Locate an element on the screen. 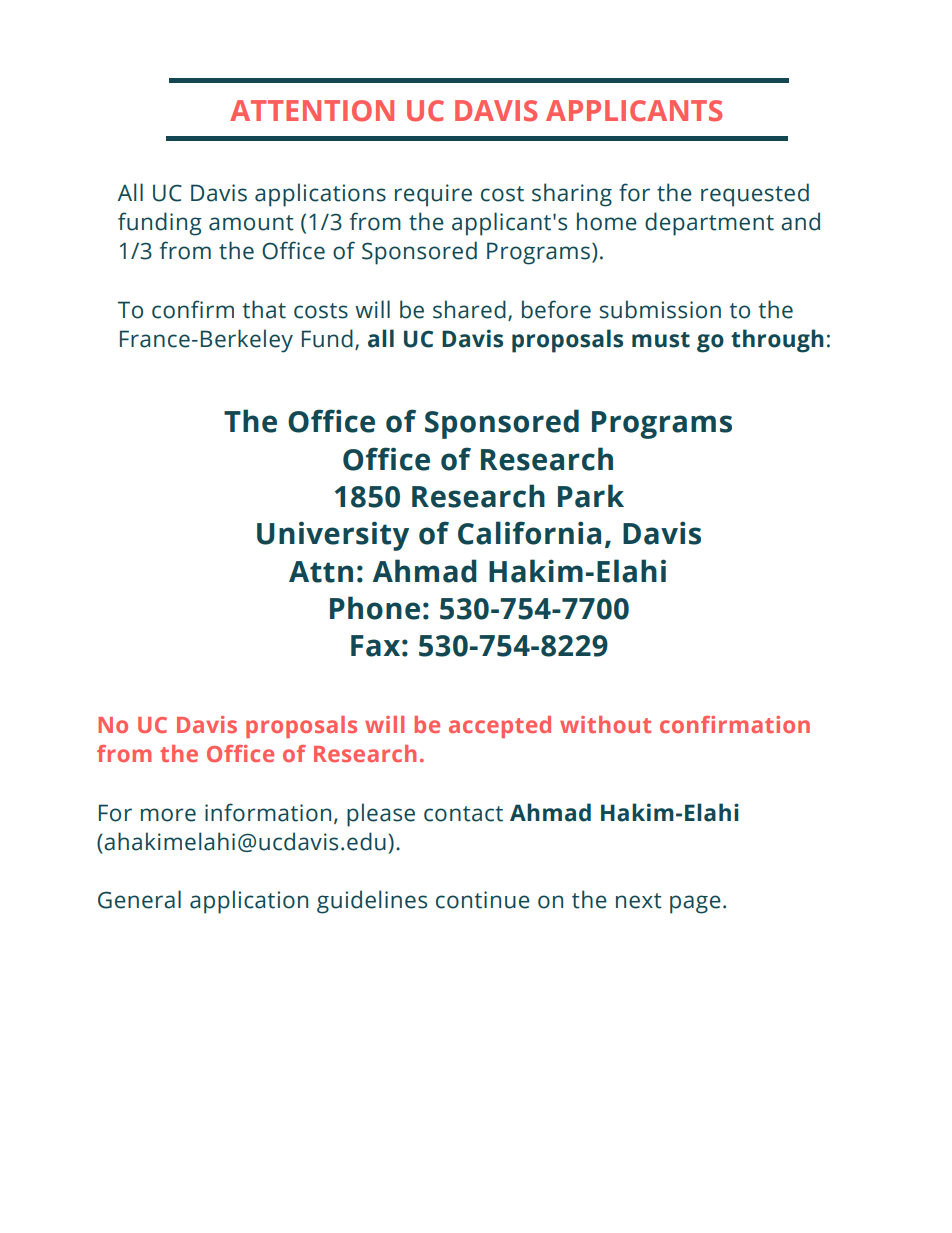  requested is located at coordinates (755, 195).
